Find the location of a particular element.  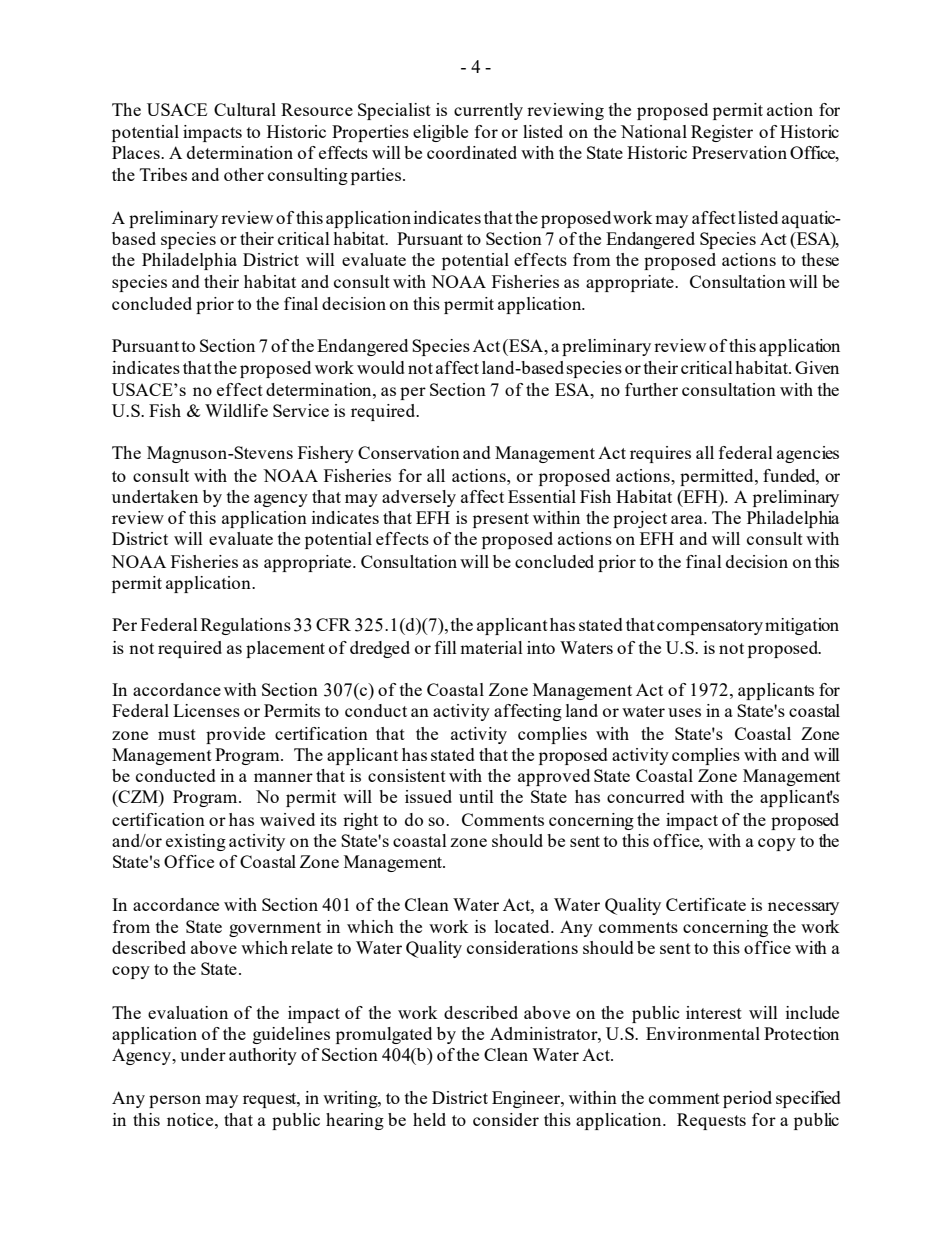

Regulations is located at coordinates (246, 626).
